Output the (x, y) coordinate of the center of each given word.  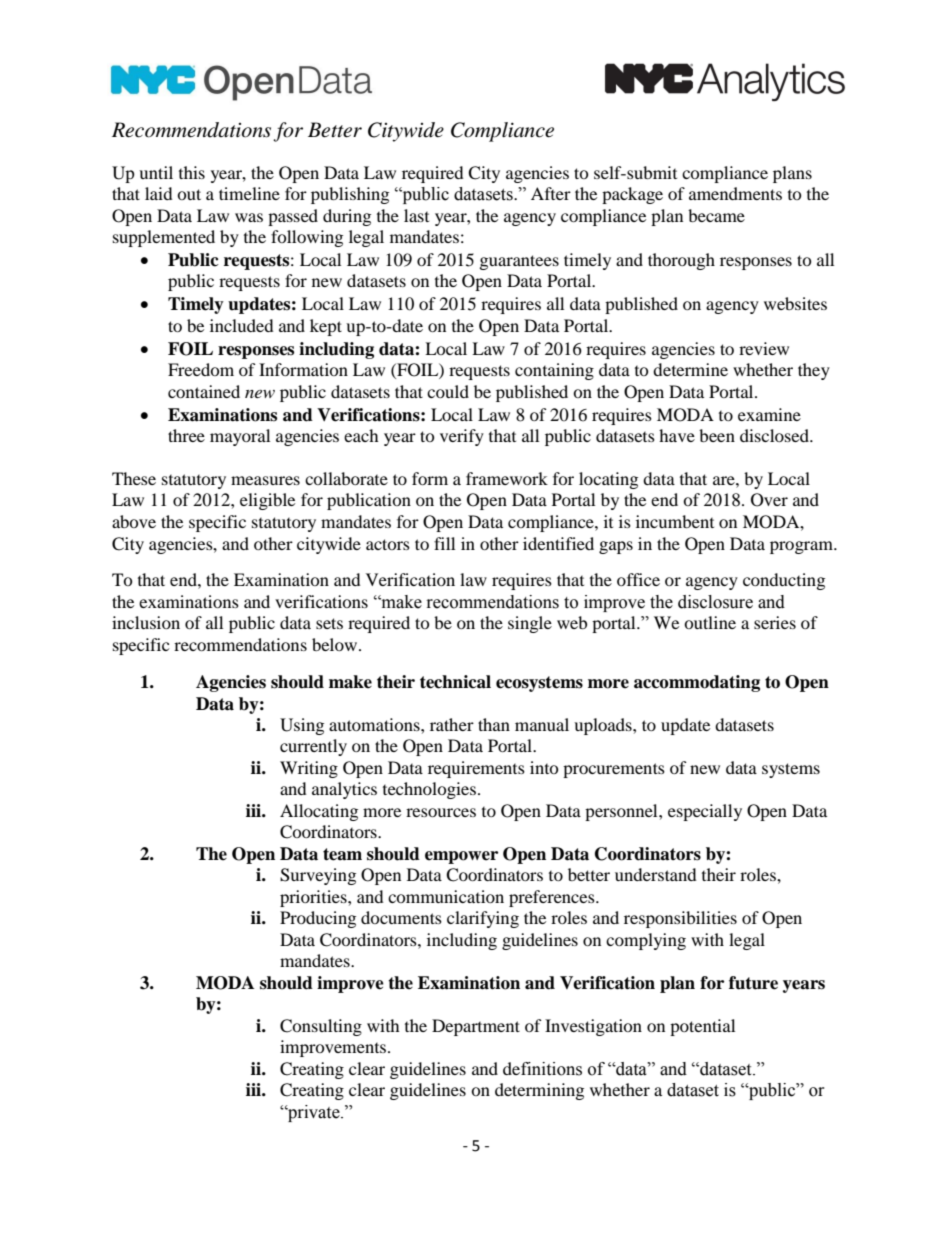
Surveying (318, 876)
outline (710, 622)
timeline (249, 193)
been (717, 435)
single (530, 624)
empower (461, 857)
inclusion (146, 622)
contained (204, 391)
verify (462, 437)
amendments (735, 193)
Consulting (321, 1027)
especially (705, 812)
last (416, 215)
